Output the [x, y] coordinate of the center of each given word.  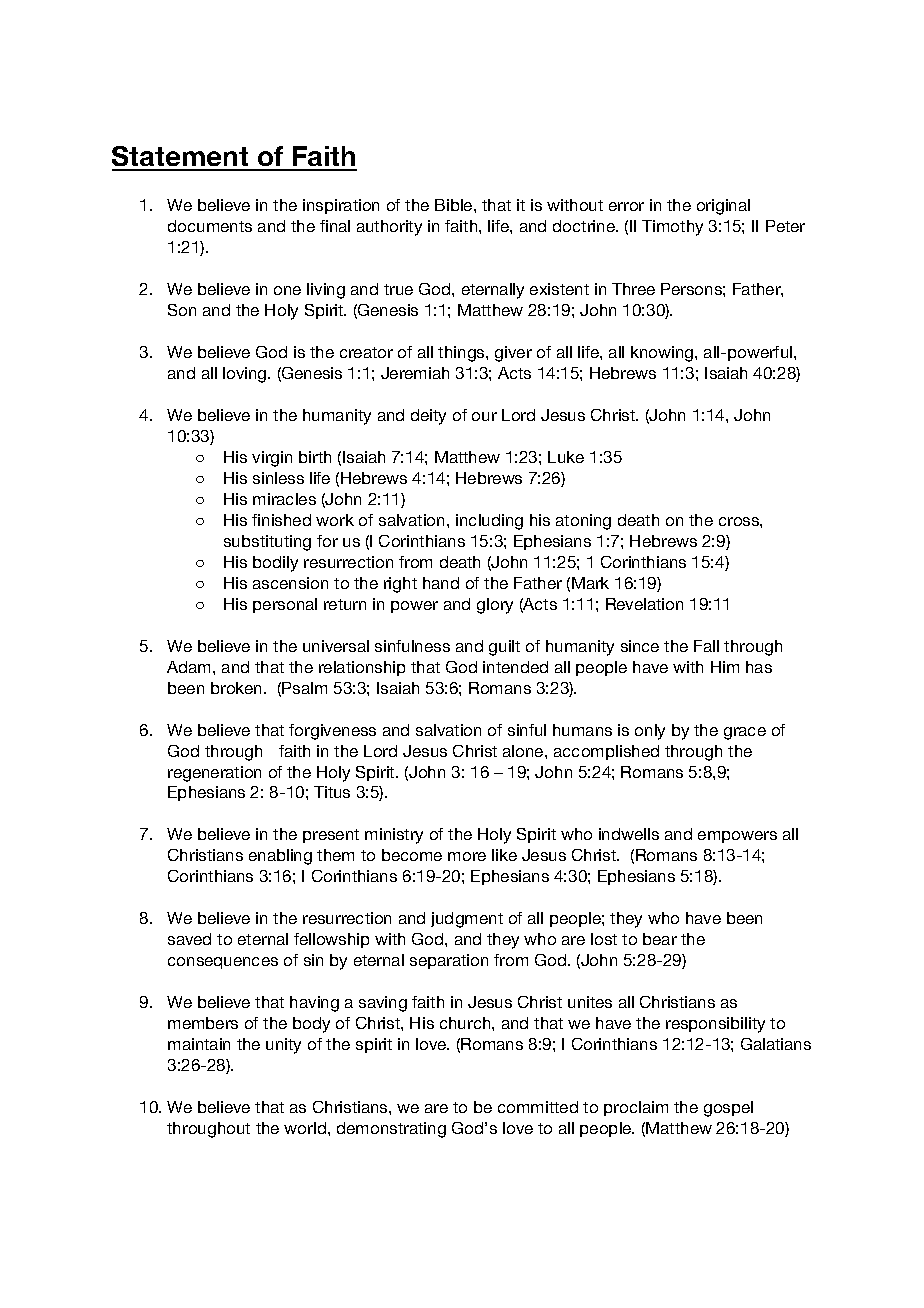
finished [281, 520]
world [305, 1128]
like [504, 855]
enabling [280, 857]
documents [210, 226]
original [723, 207]
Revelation [644, 604]
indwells [629, 834]
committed [538, 1107]
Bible [455, 205]
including [489, 522]
